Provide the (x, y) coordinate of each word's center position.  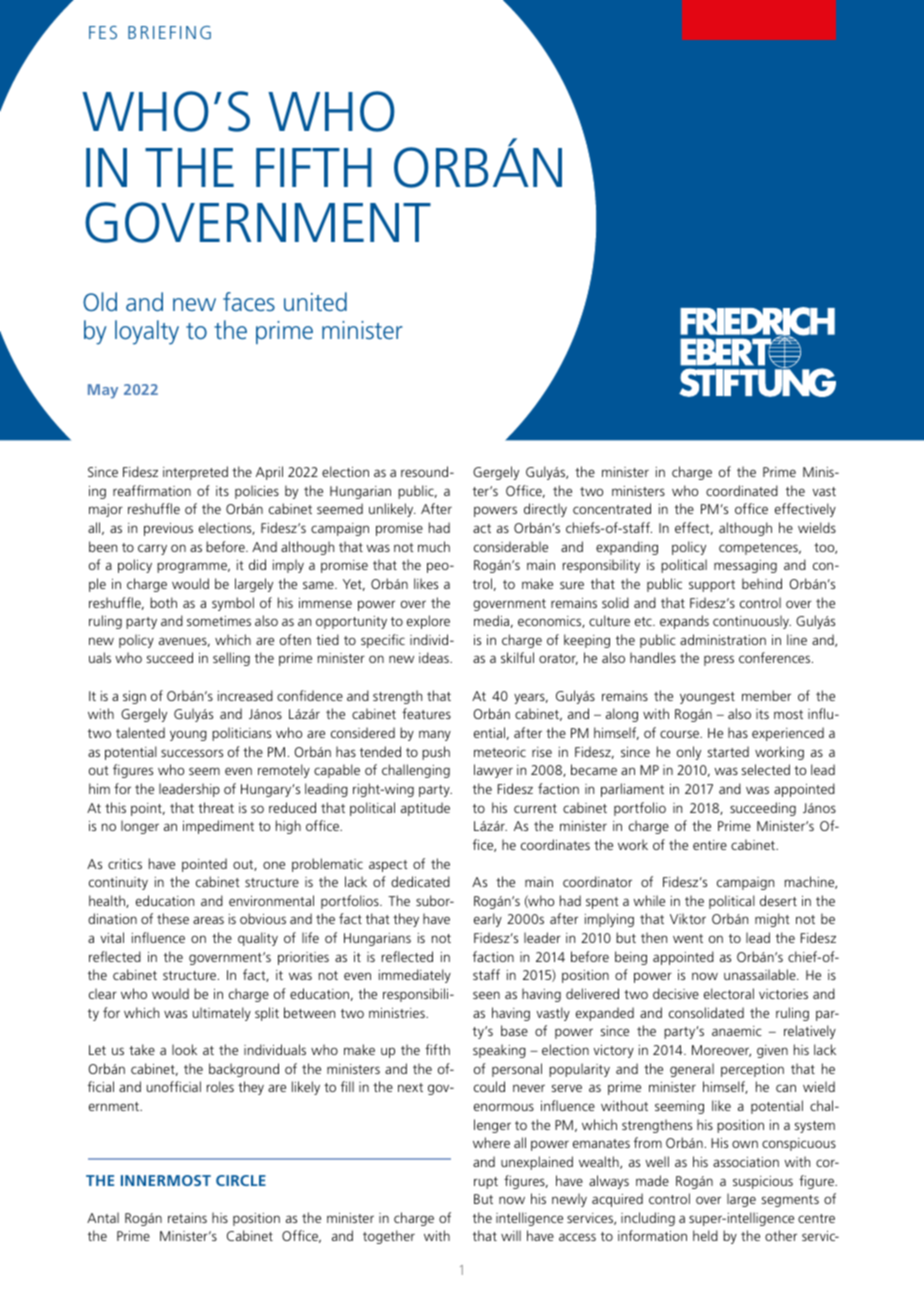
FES (103, 32)
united (315, 301)
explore (428, 622)
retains (187, 1218)
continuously (752, 622)
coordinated (742, 490)
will (511, 1235)
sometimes (219, 621)
